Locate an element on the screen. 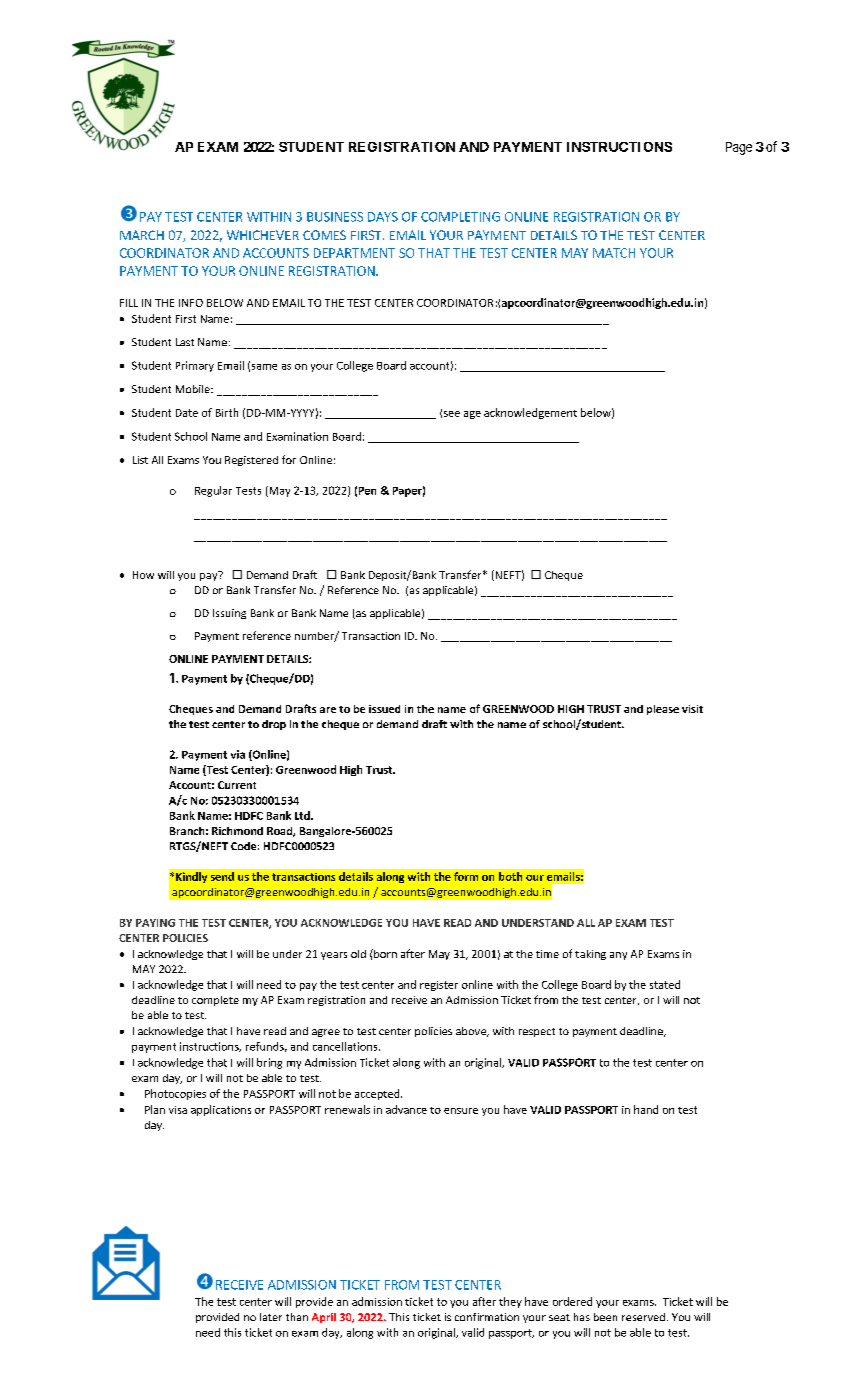  form is located at coordinates (466, 876).
